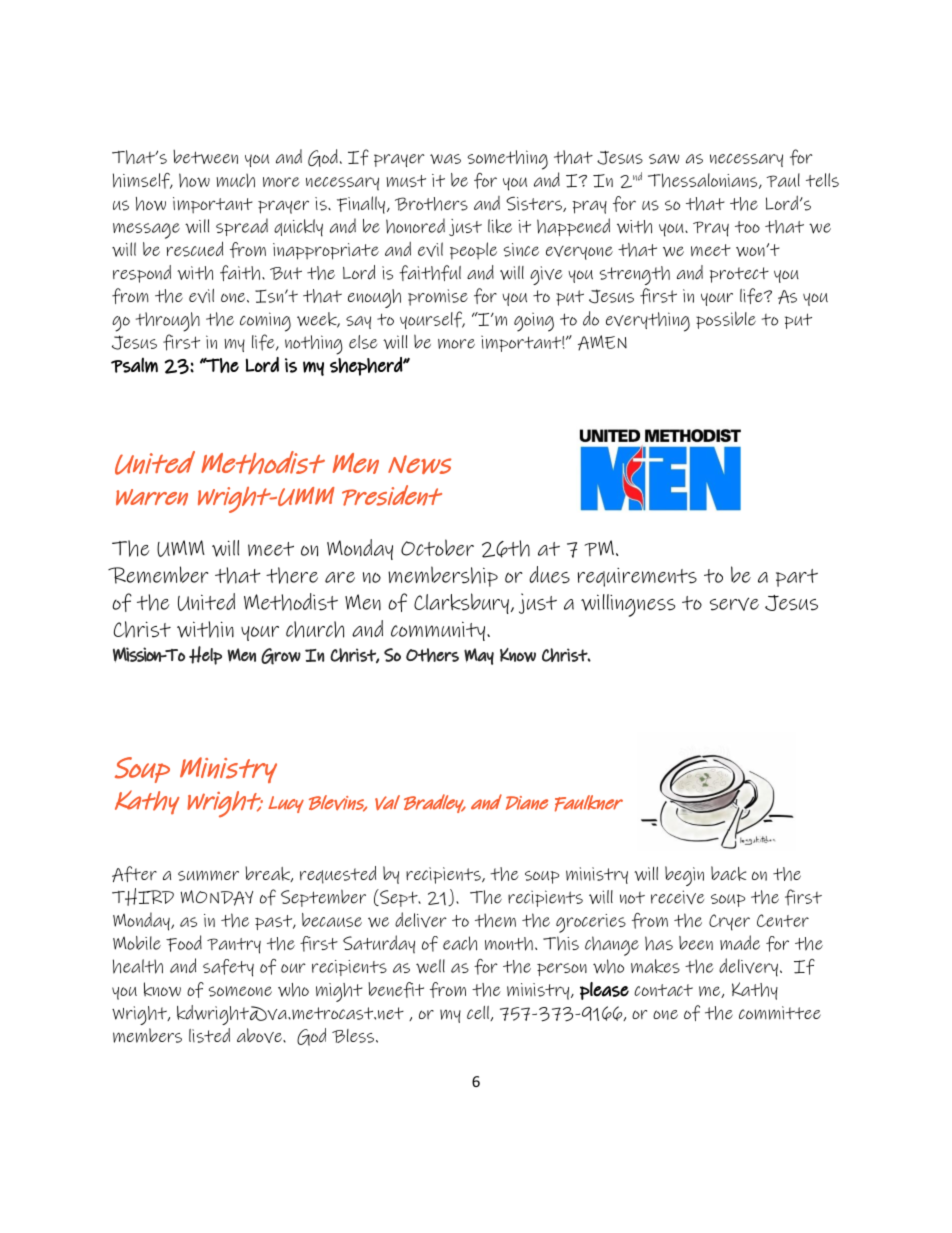 The image size is (952, 1233). Describe the element at coordinates (726, 320) in the screenshot. I see `possible` at that location.
